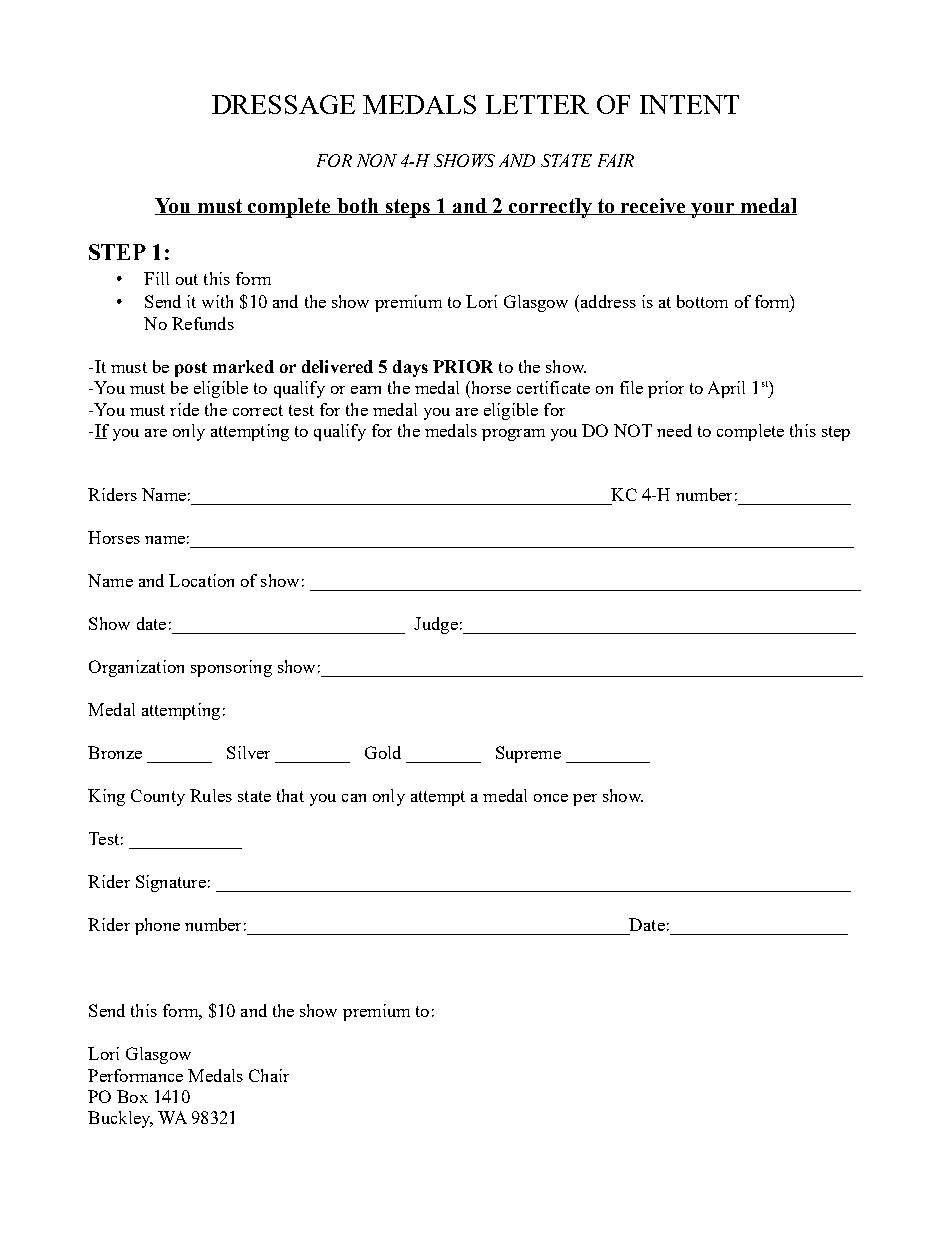  What do you see at coordinates (377, 160) in the screenshot?
I see `NON` at bounding box center [377, 160].
